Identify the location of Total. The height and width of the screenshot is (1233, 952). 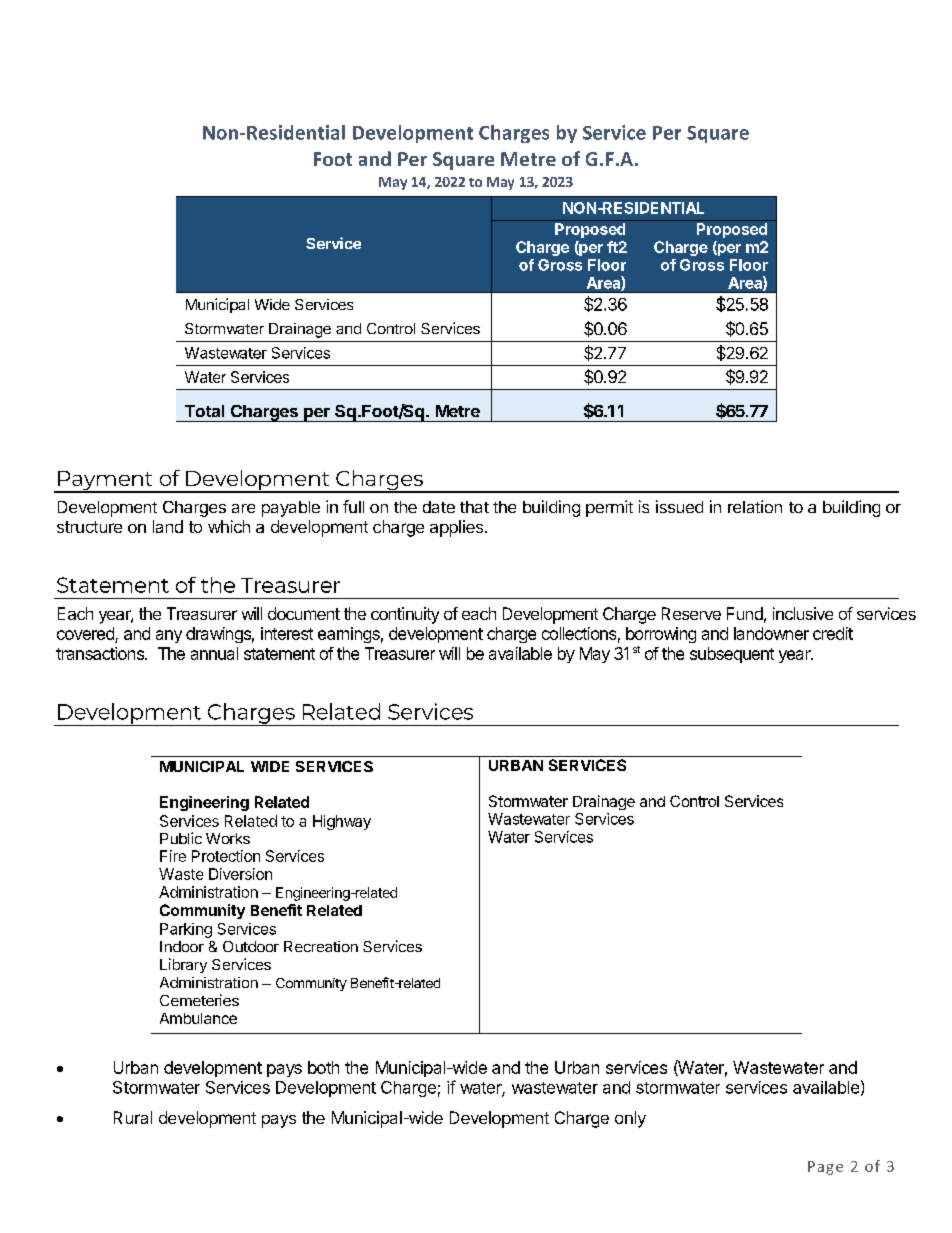
(204, 411).
